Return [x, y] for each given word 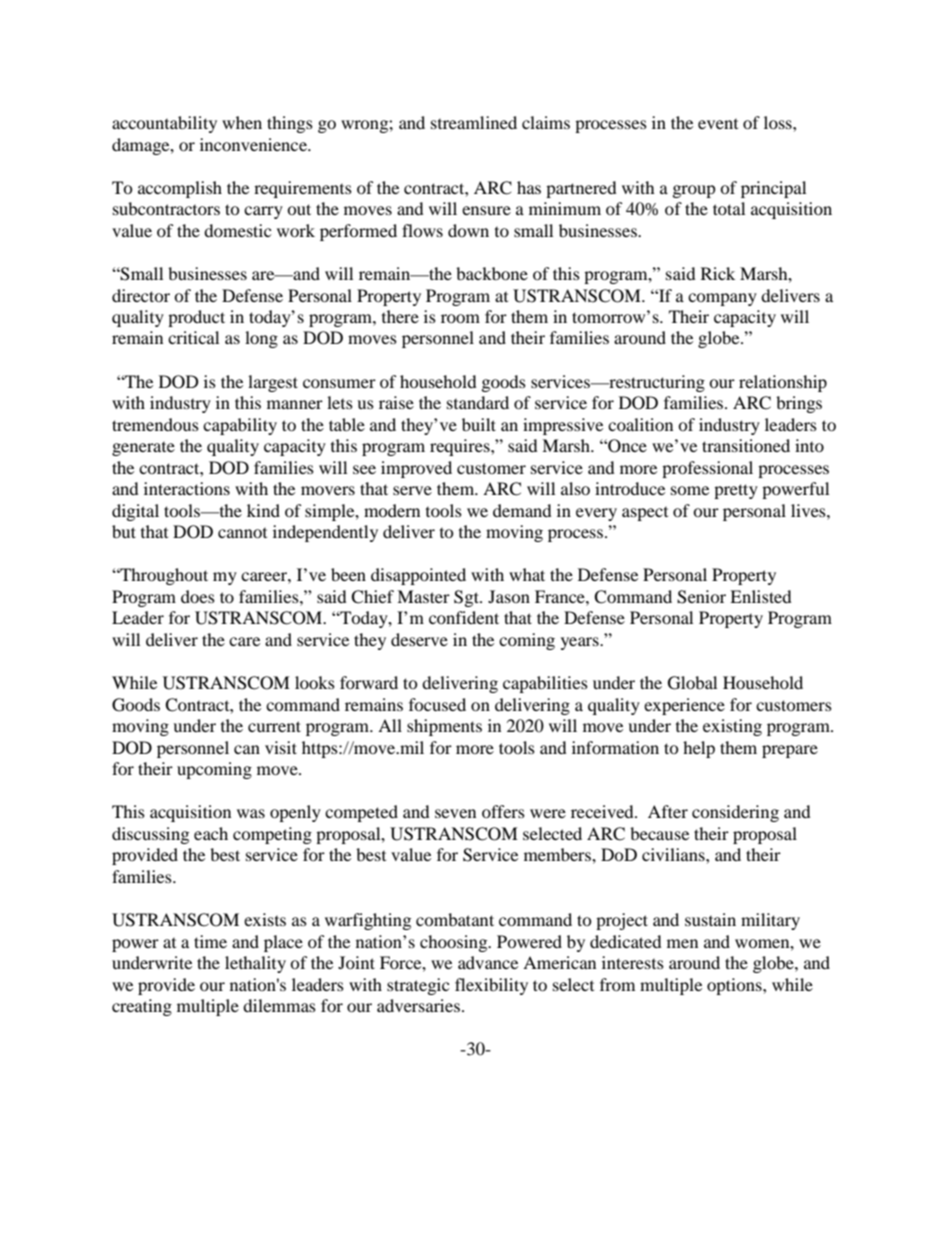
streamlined [474, 122]
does [198, 596]
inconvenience [254, 144]
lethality [255, 964]
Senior [701, 597]
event [718, 124]
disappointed [418, 576]
